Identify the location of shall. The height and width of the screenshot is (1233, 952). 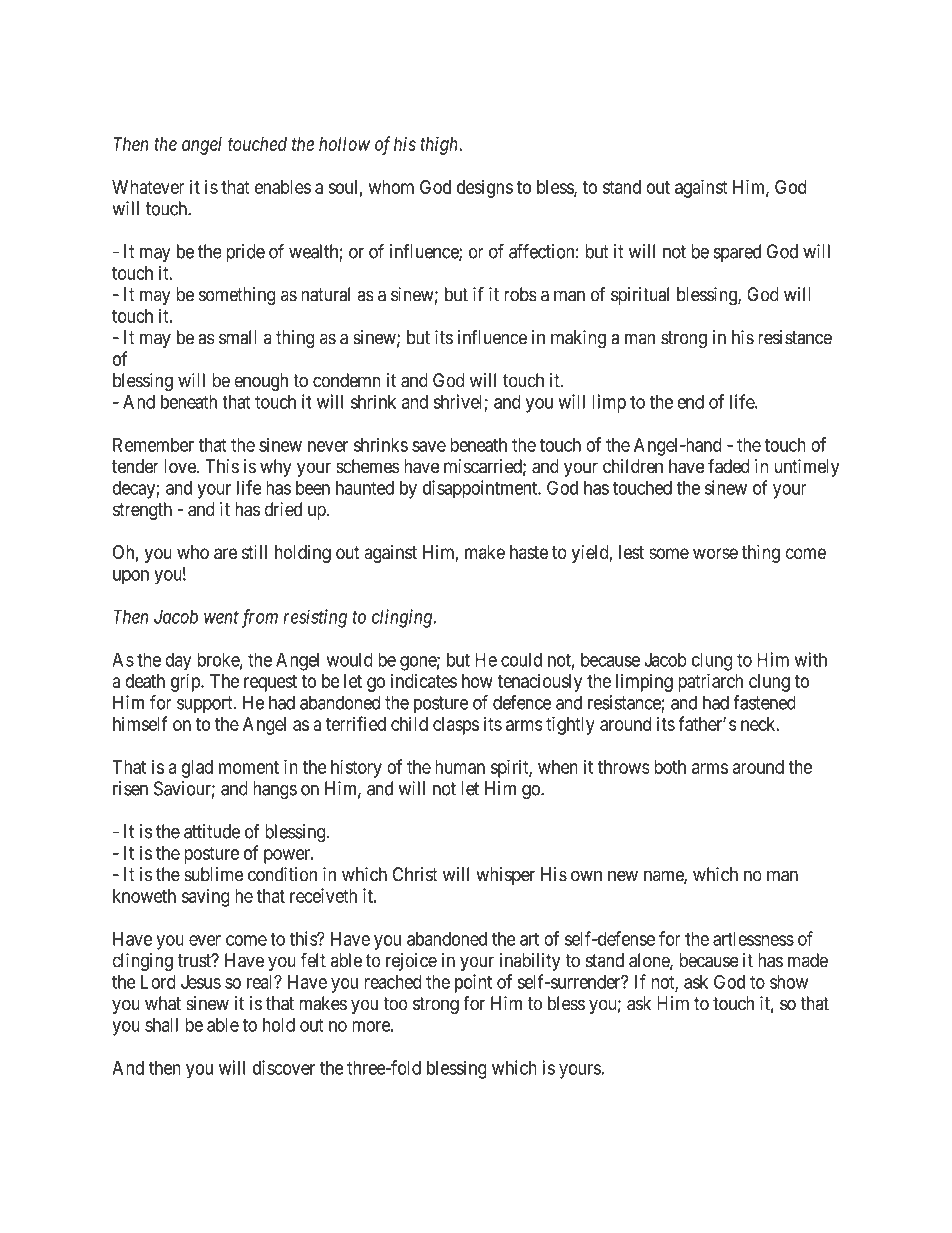
(161, 1025).
